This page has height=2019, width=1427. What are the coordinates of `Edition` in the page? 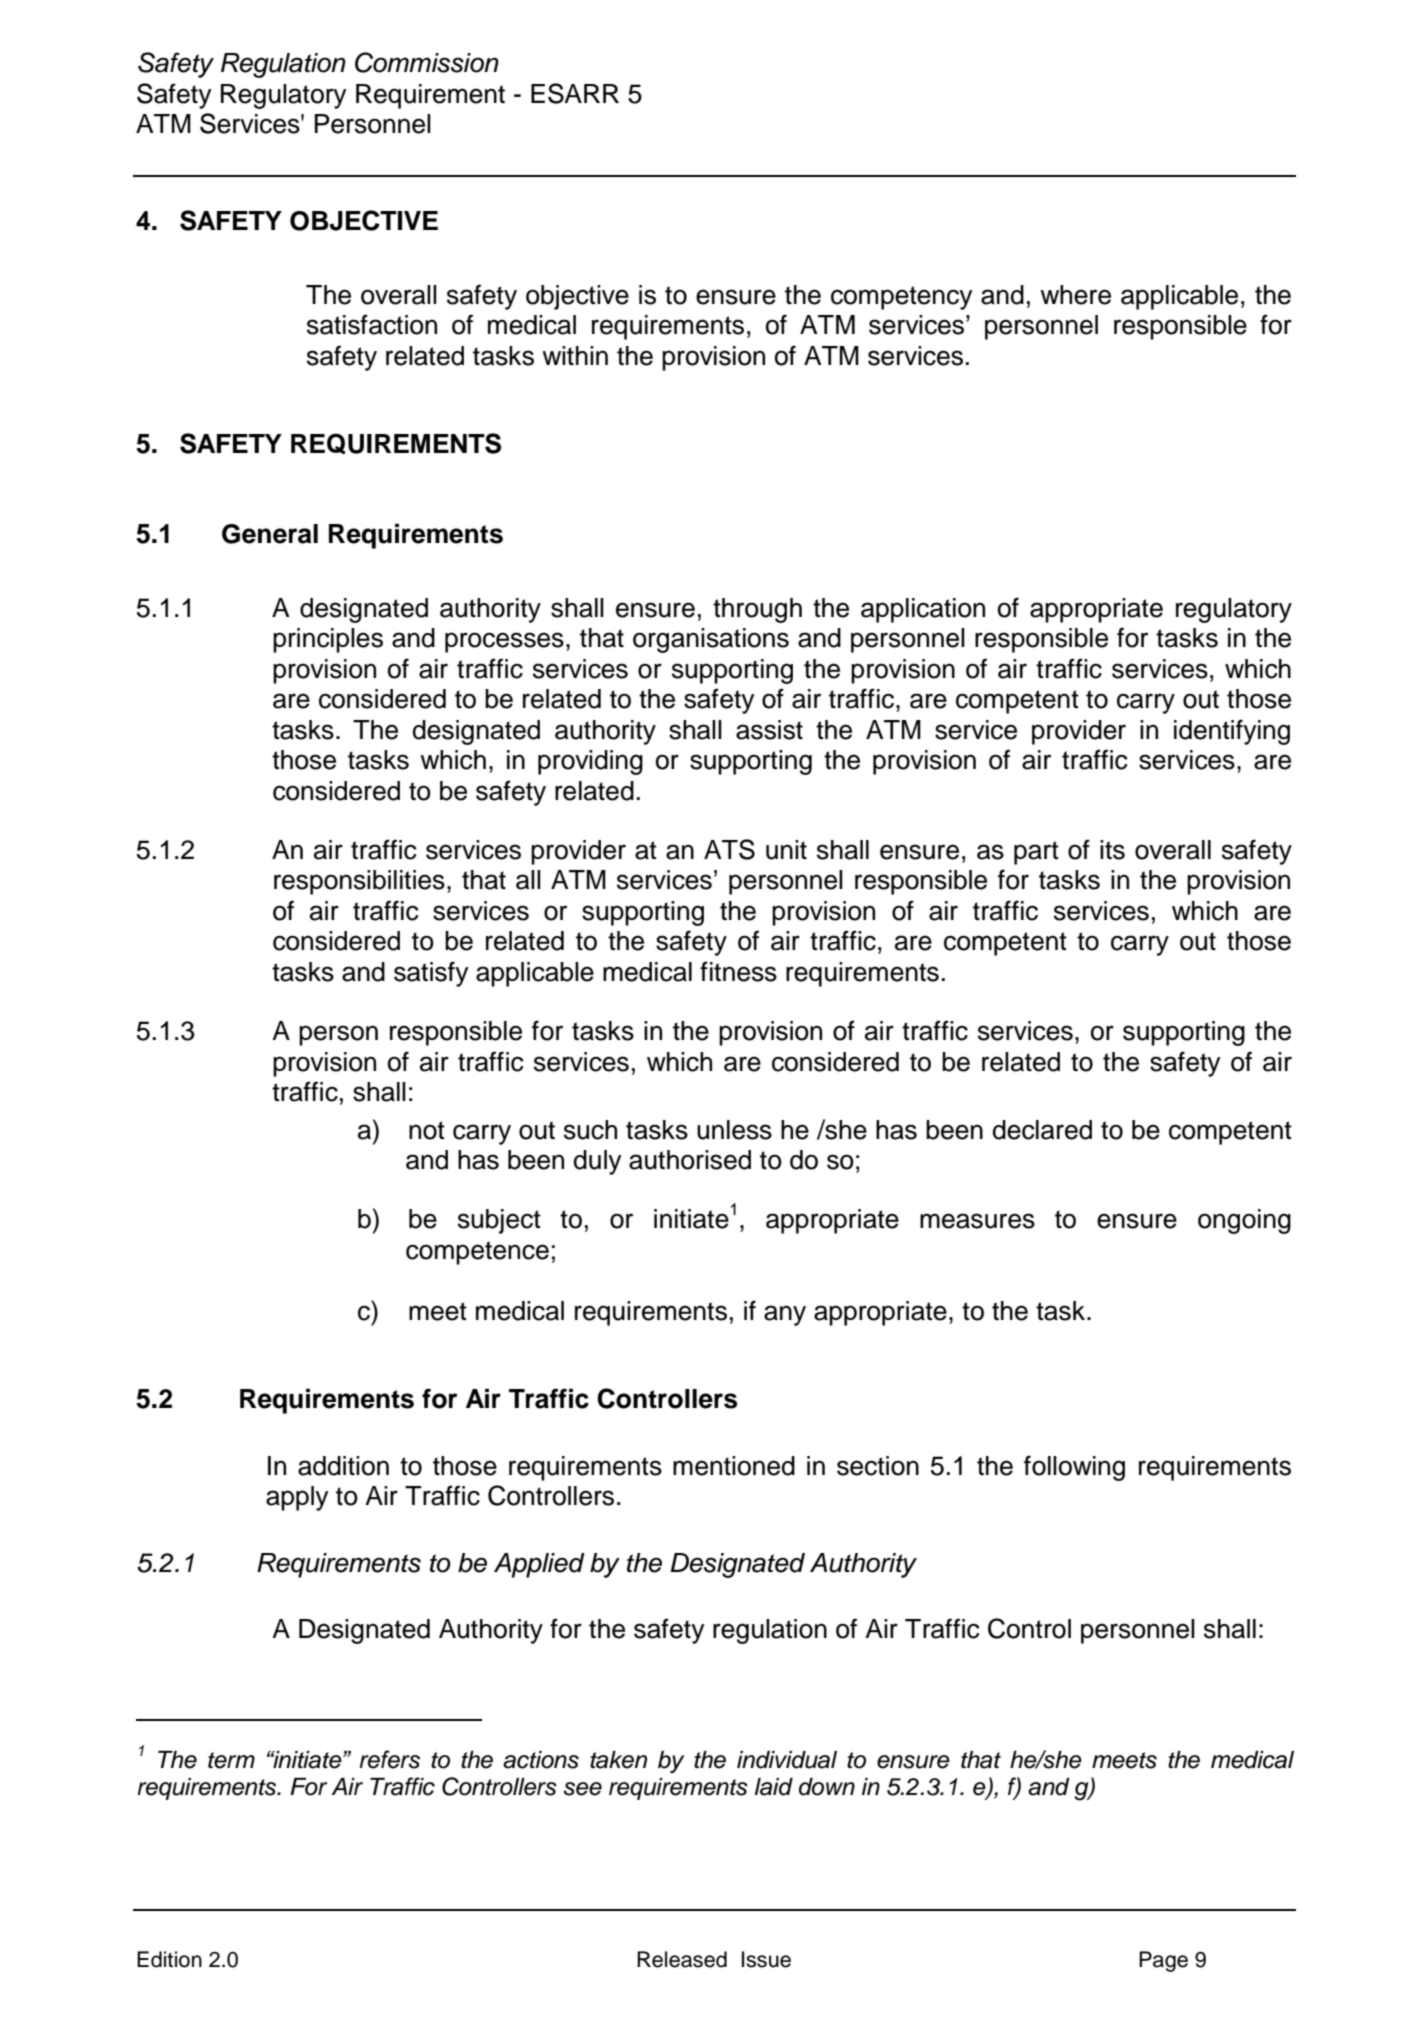 It's located at (169, 1959).
